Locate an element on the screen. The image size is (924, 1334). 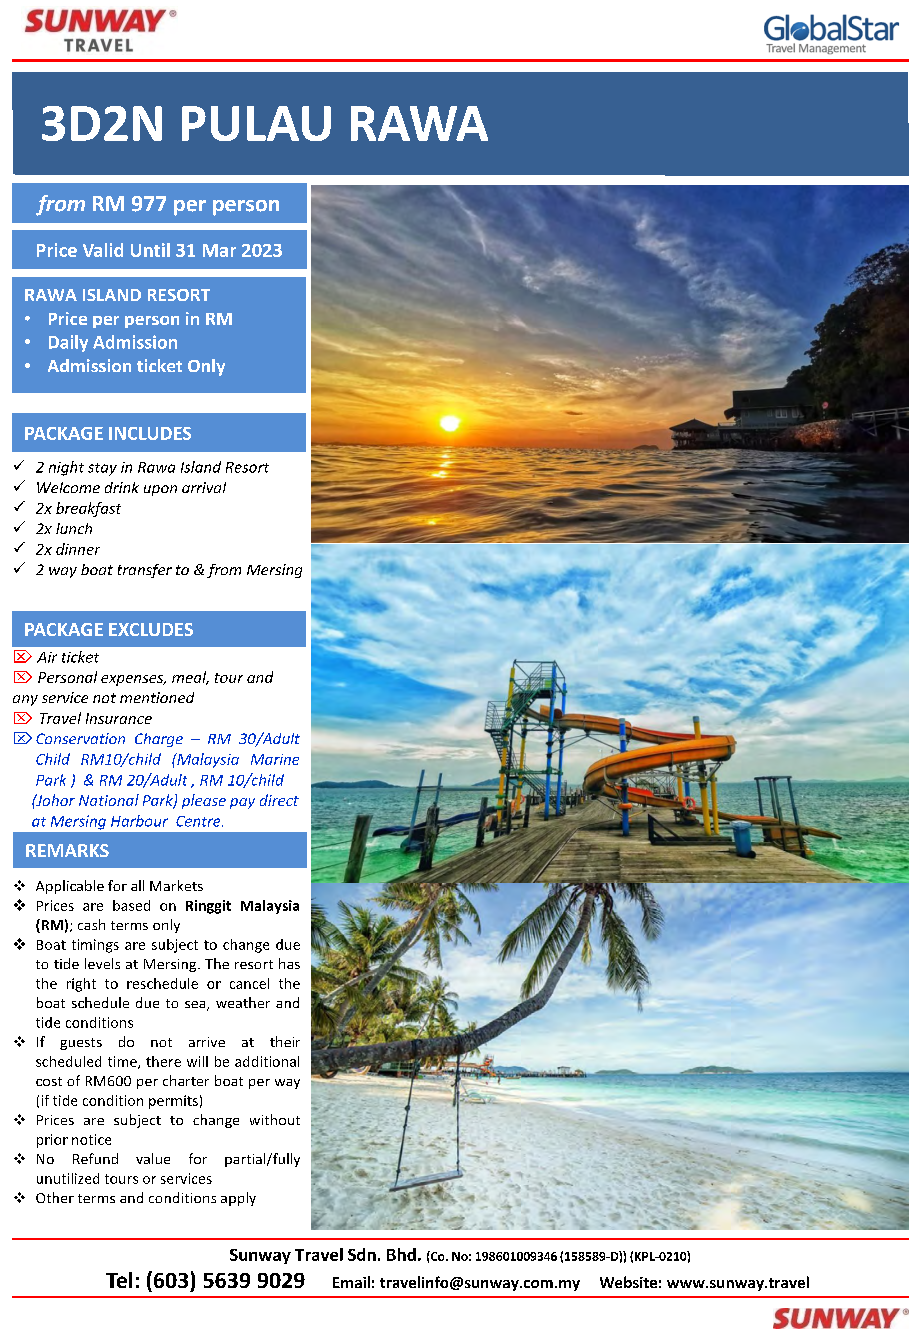
PULAU is located at coordinates (256, 123).
